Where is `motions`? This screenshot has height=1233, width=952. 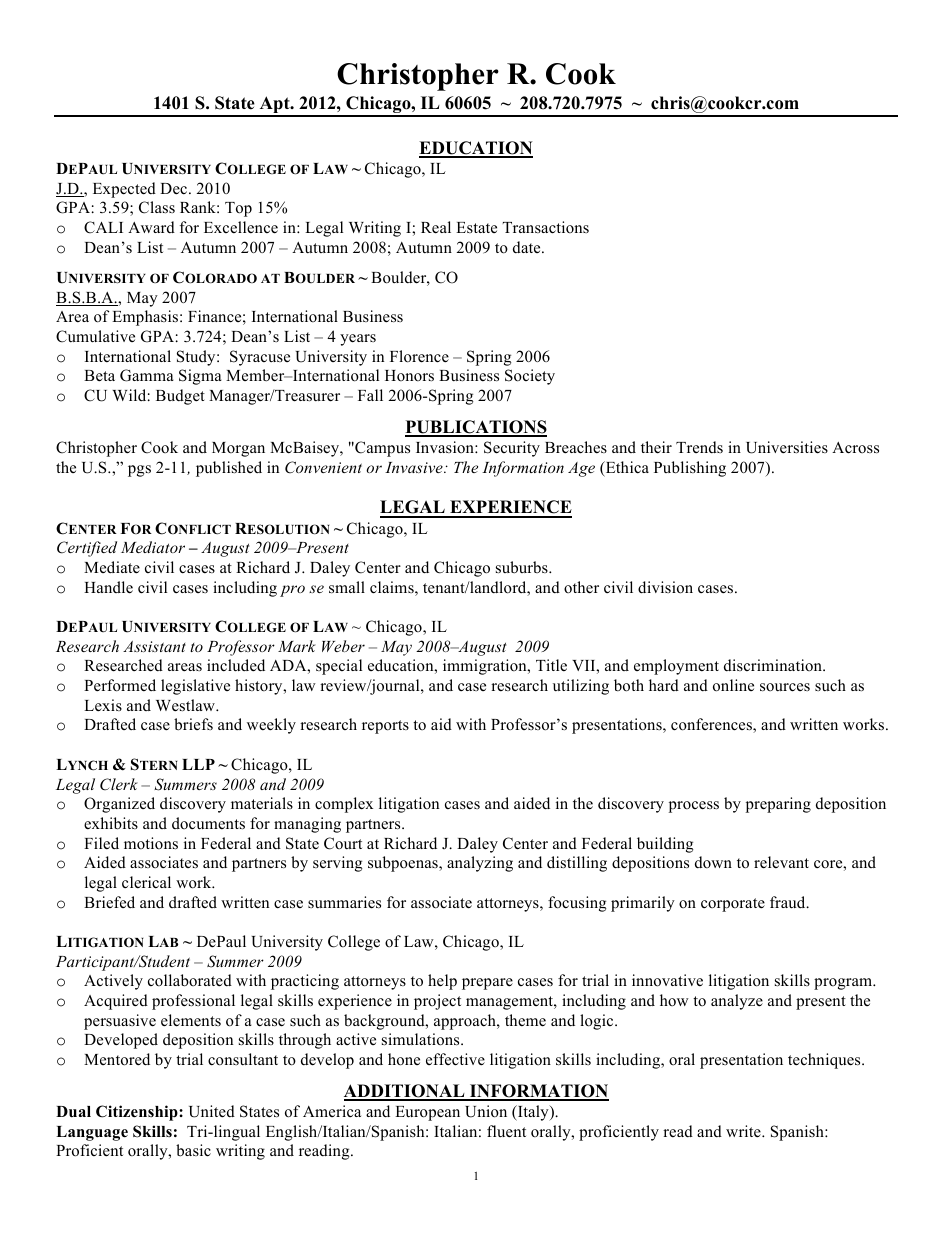 motions is located at coordinates (151, 843).
